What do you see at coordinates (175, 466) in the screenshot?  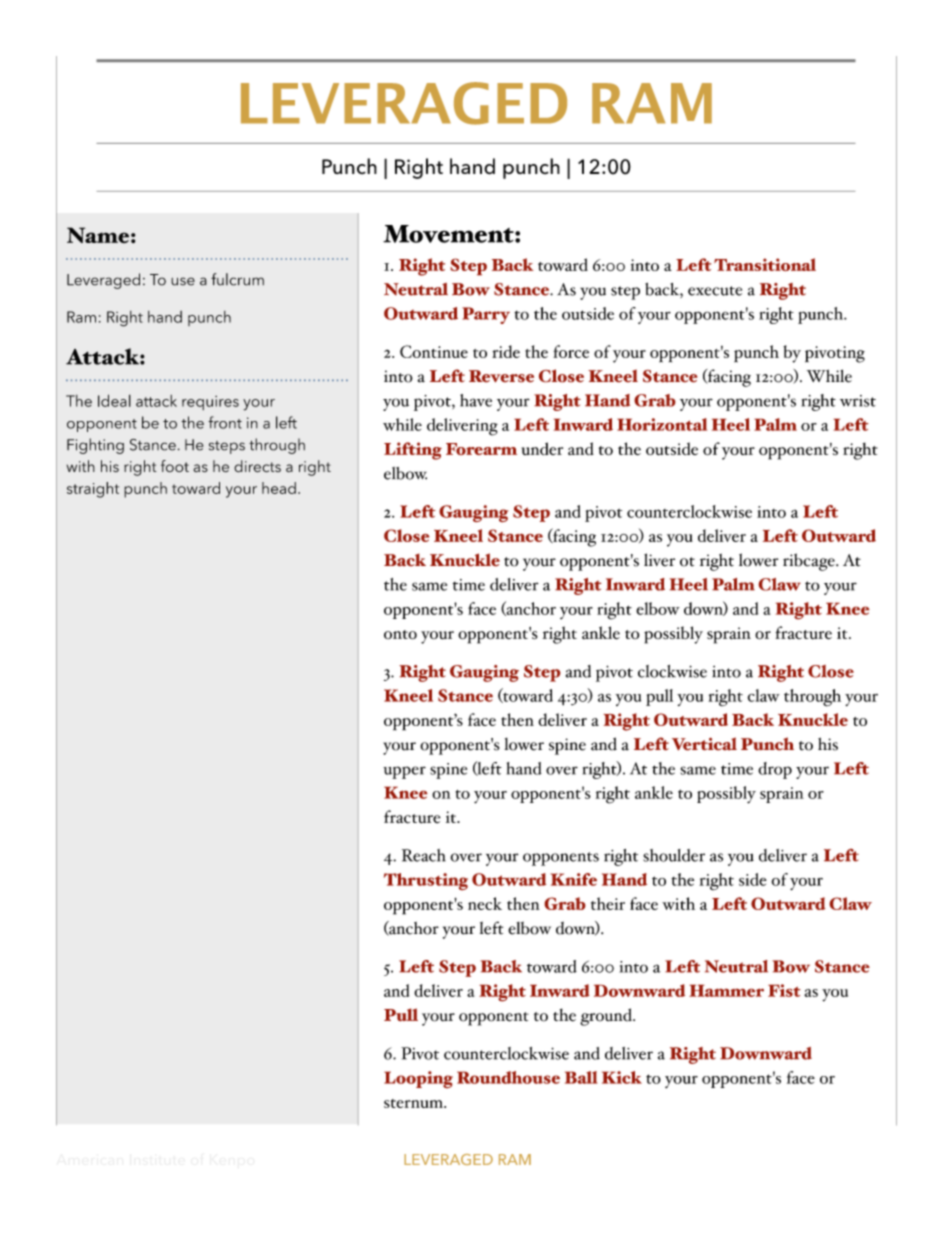 I see `foot` at bounding box center [175, 466].
